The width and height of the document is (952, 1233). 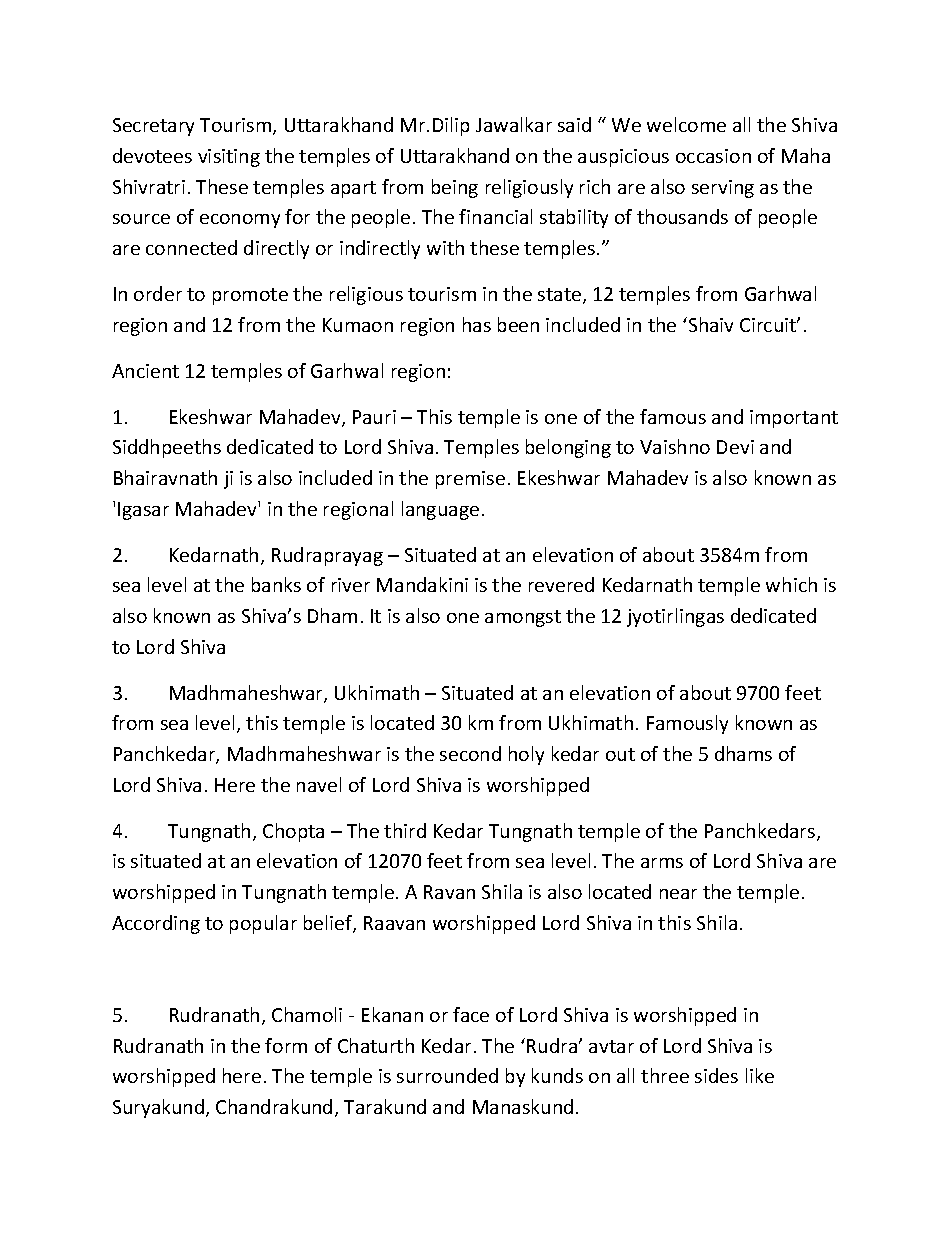 What do you see at coordinates (791, 584) in the document?
I see `which` at bounding box center [791, 584].
